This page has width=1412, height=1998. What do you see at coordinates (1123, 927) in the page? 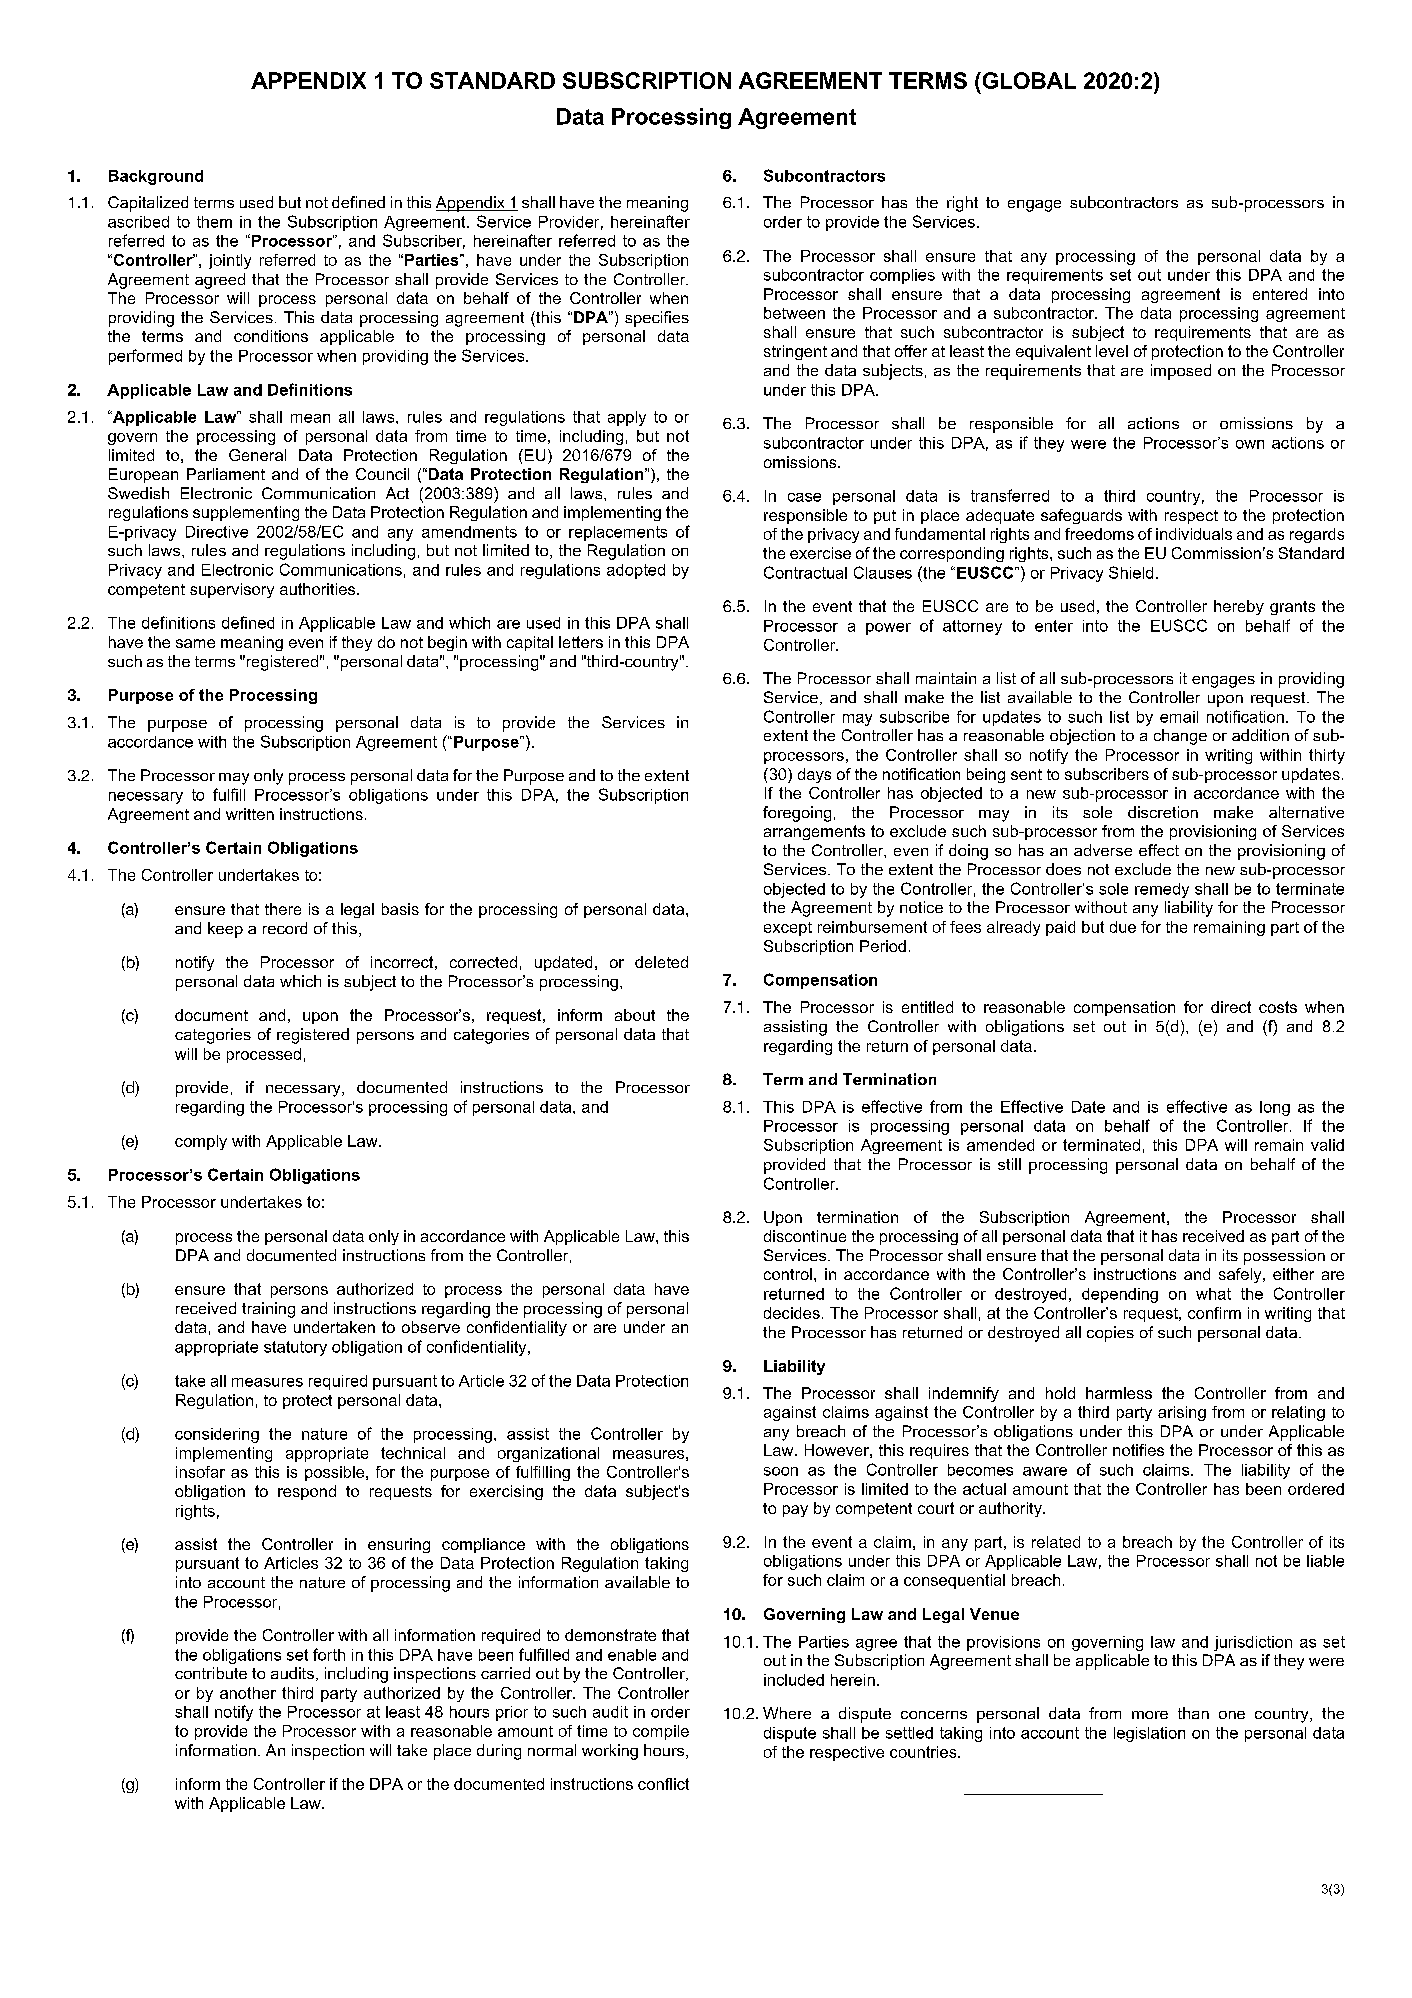
I see `due` at bounding box center [1123, 927].
